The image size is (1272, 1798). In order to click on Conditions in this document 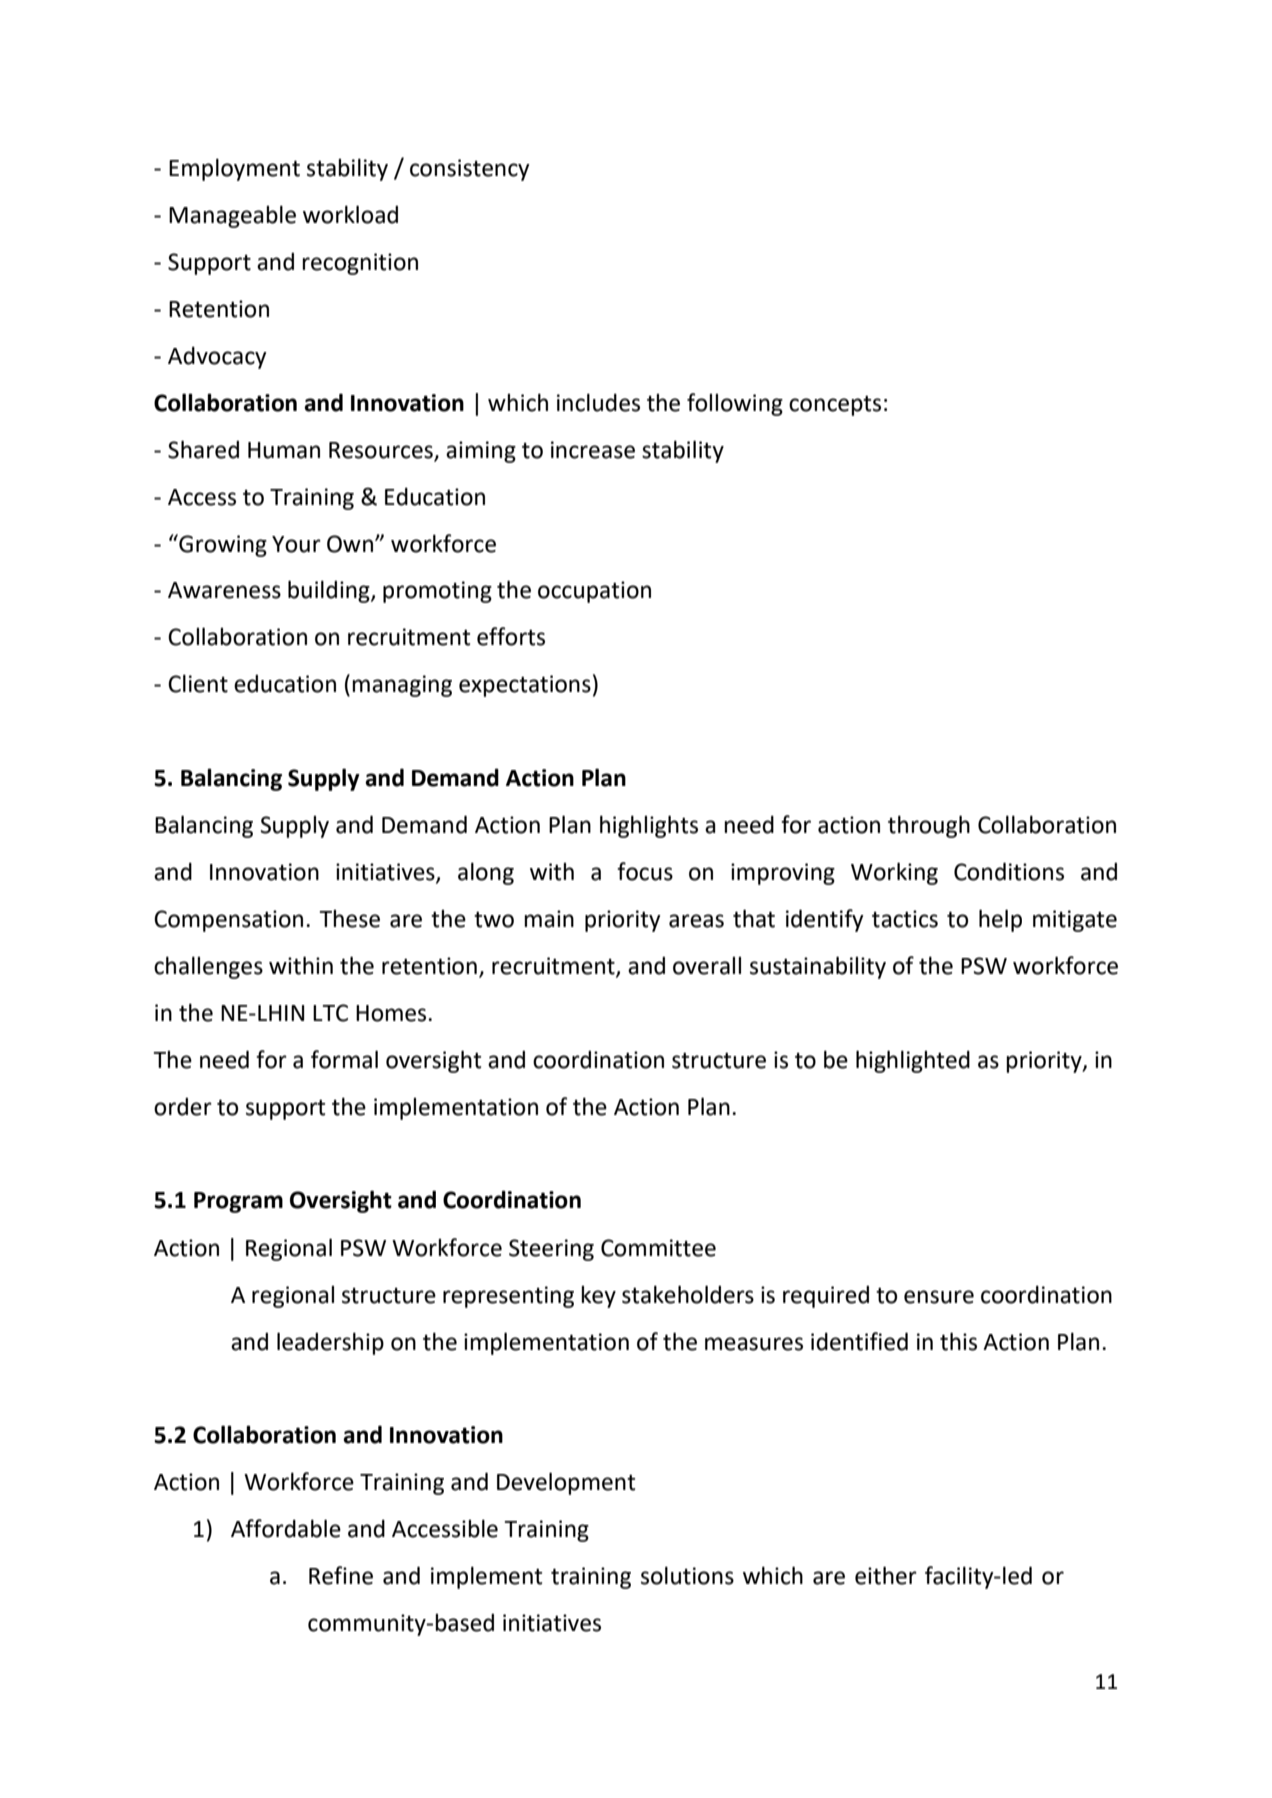, I will do `click(1009, 871)`.
